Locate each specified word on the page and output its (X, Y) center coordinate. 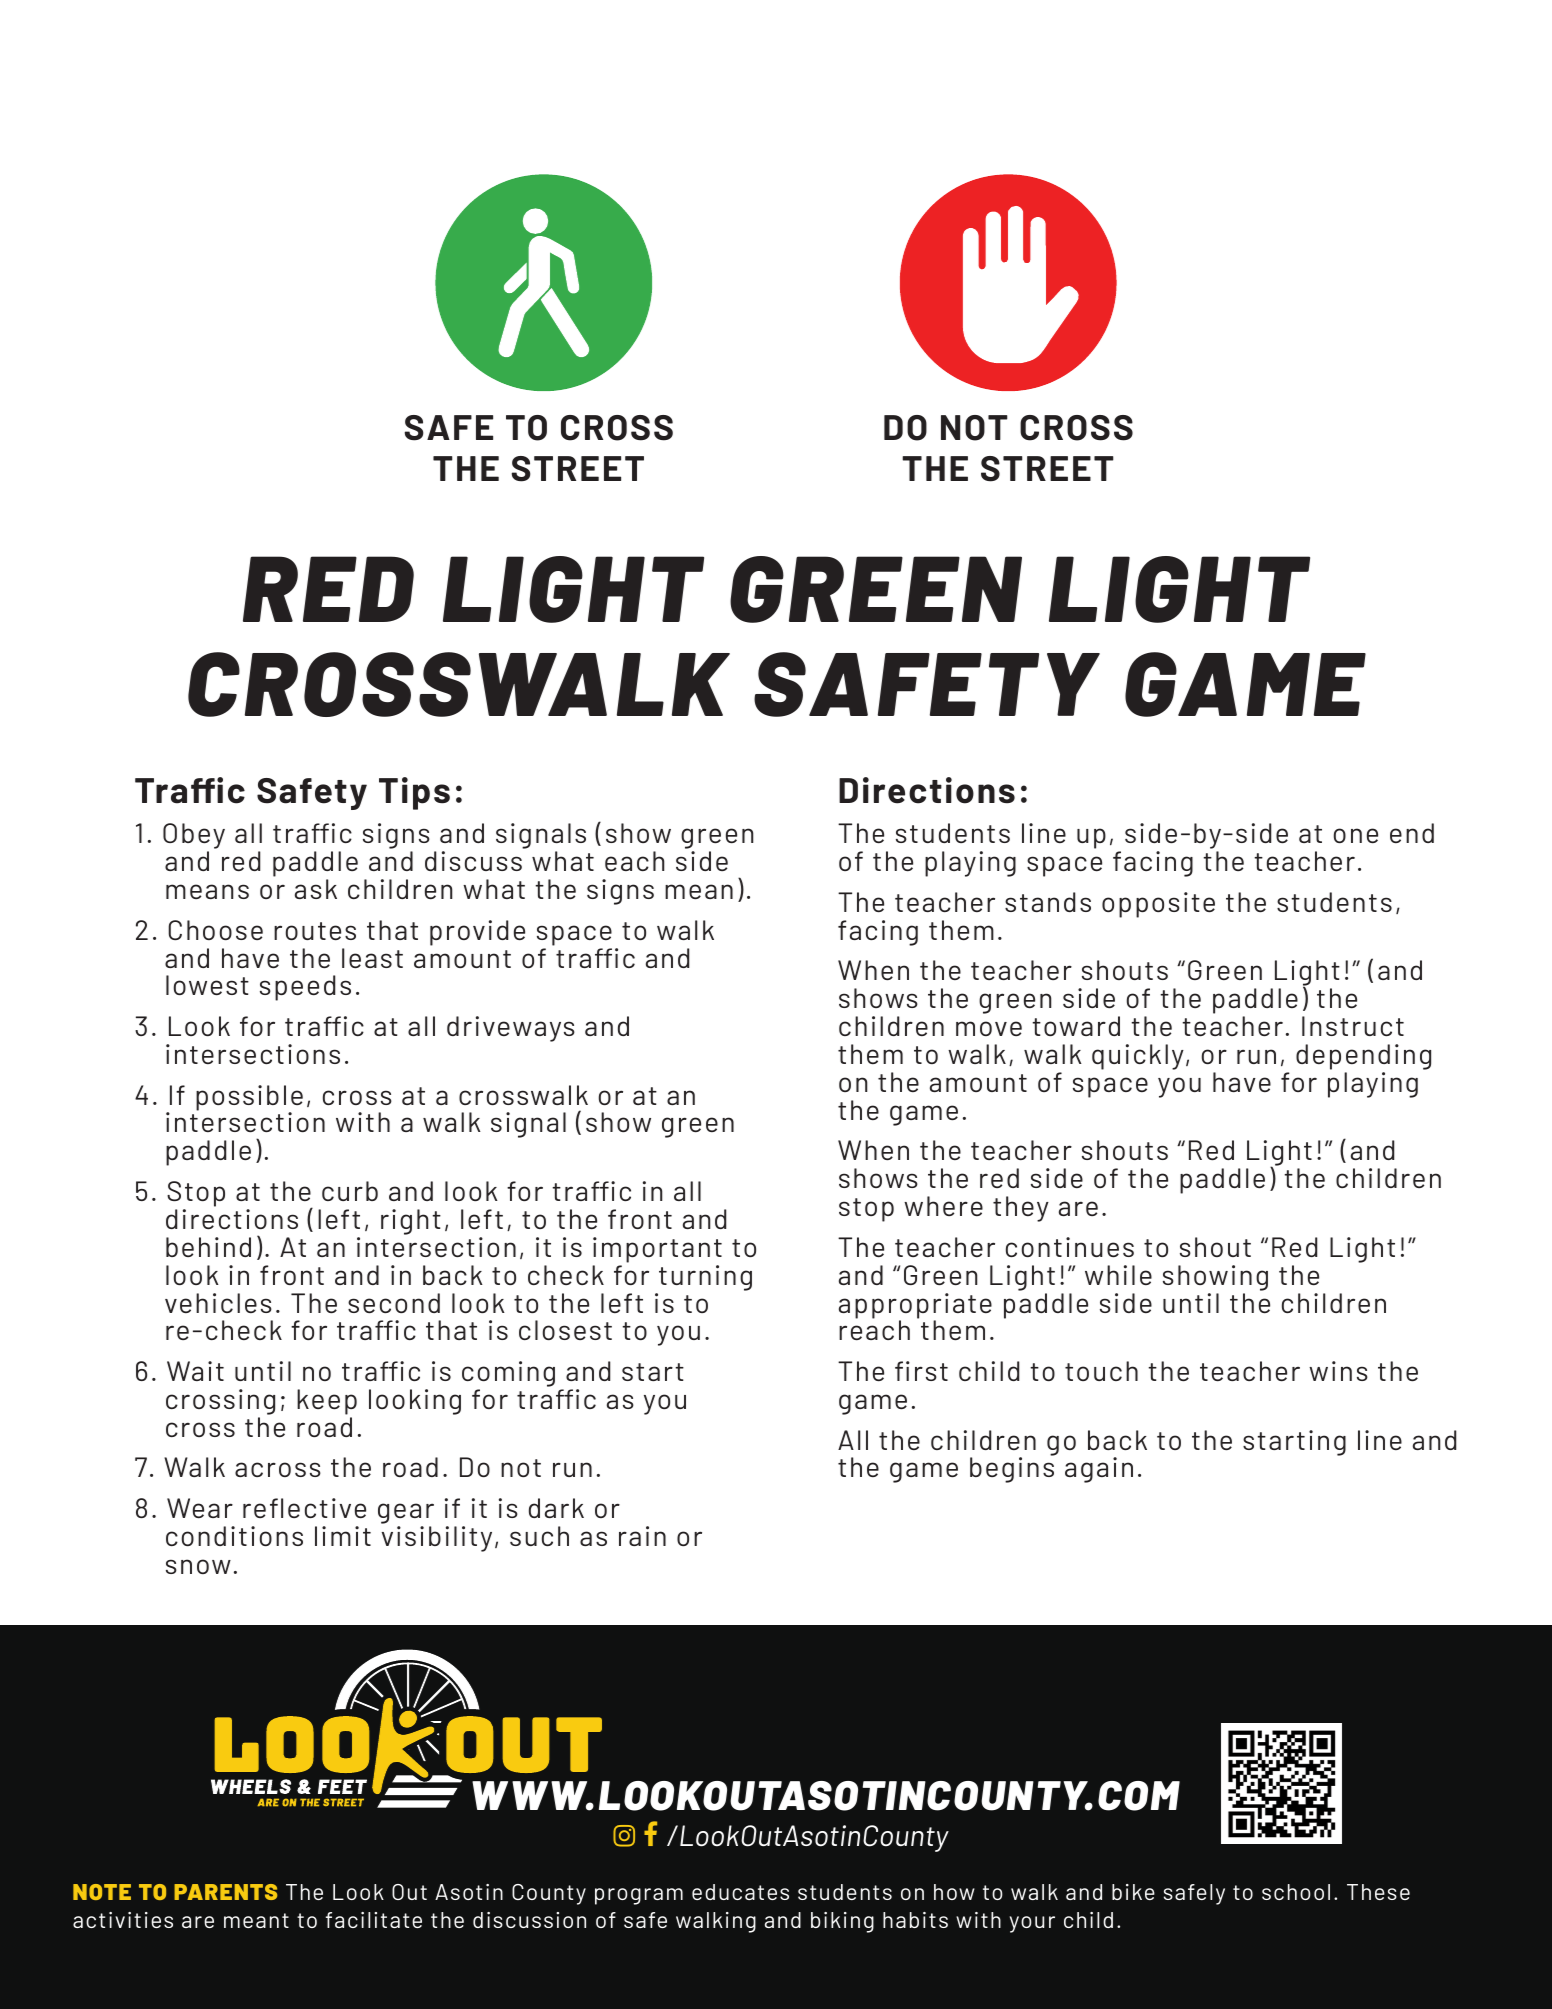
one (1356, 835)
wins (1338, 1371)
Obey (194, 837)
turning (705, 1278)
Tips (414, 793)
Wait (195, 1371)
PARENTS (225, 1892)
